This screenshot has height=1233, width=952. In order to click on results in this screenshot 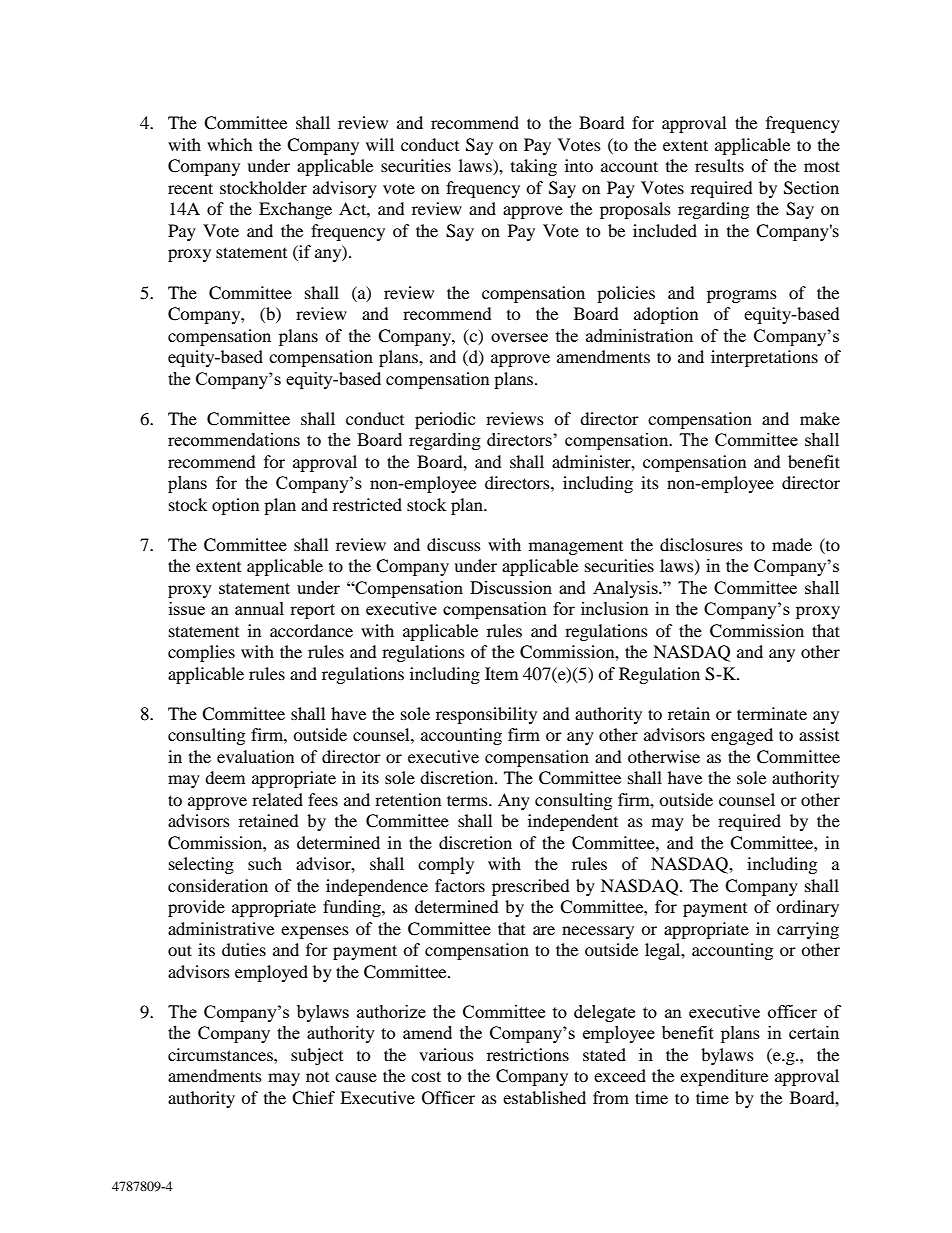, I will do `click(719, 165)`.
